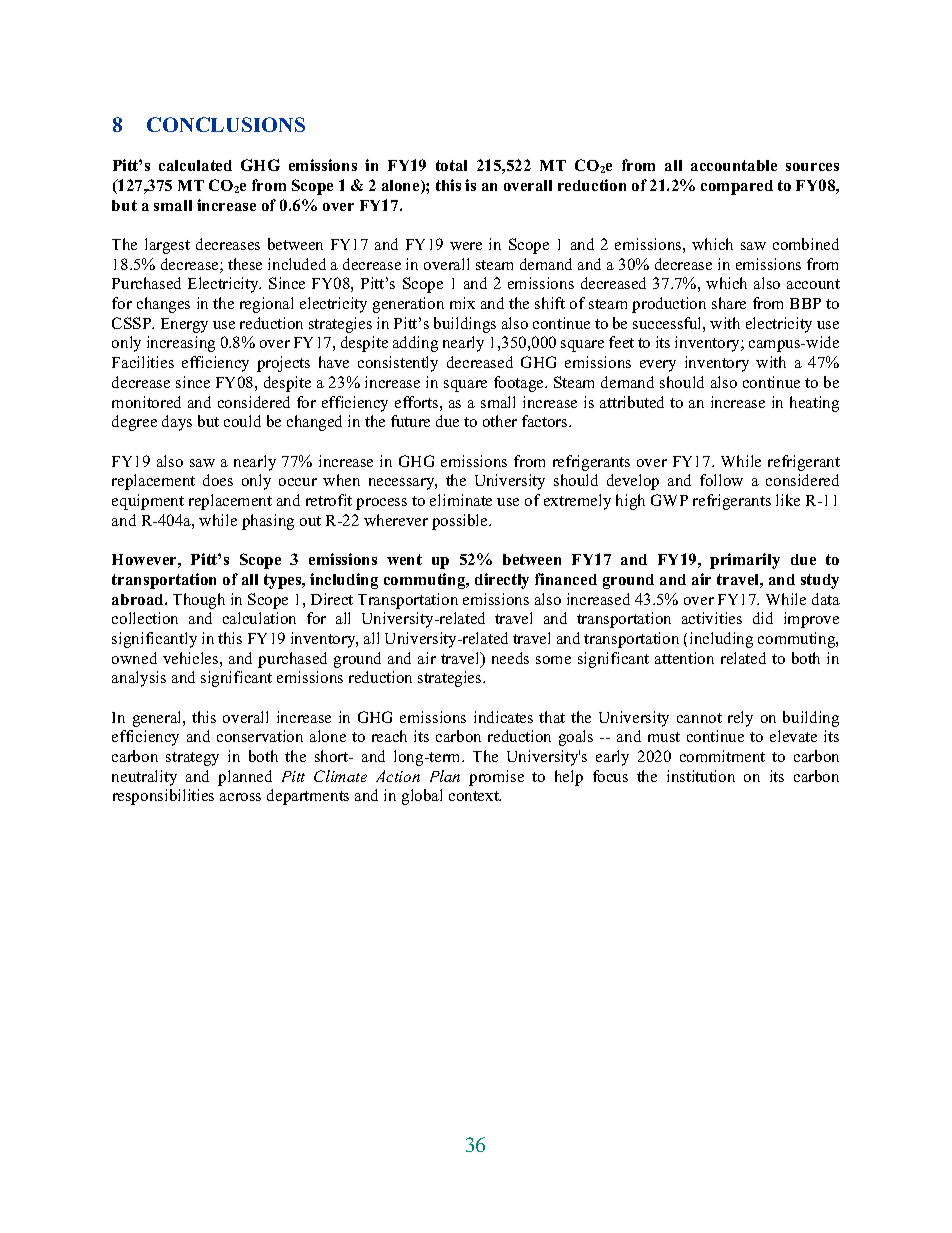 The width and height of the screenshot is (952, 1233). What do you see at coordinates (451, 165) in the screenshot?
I see `total` at bounding box center [451, 165].
